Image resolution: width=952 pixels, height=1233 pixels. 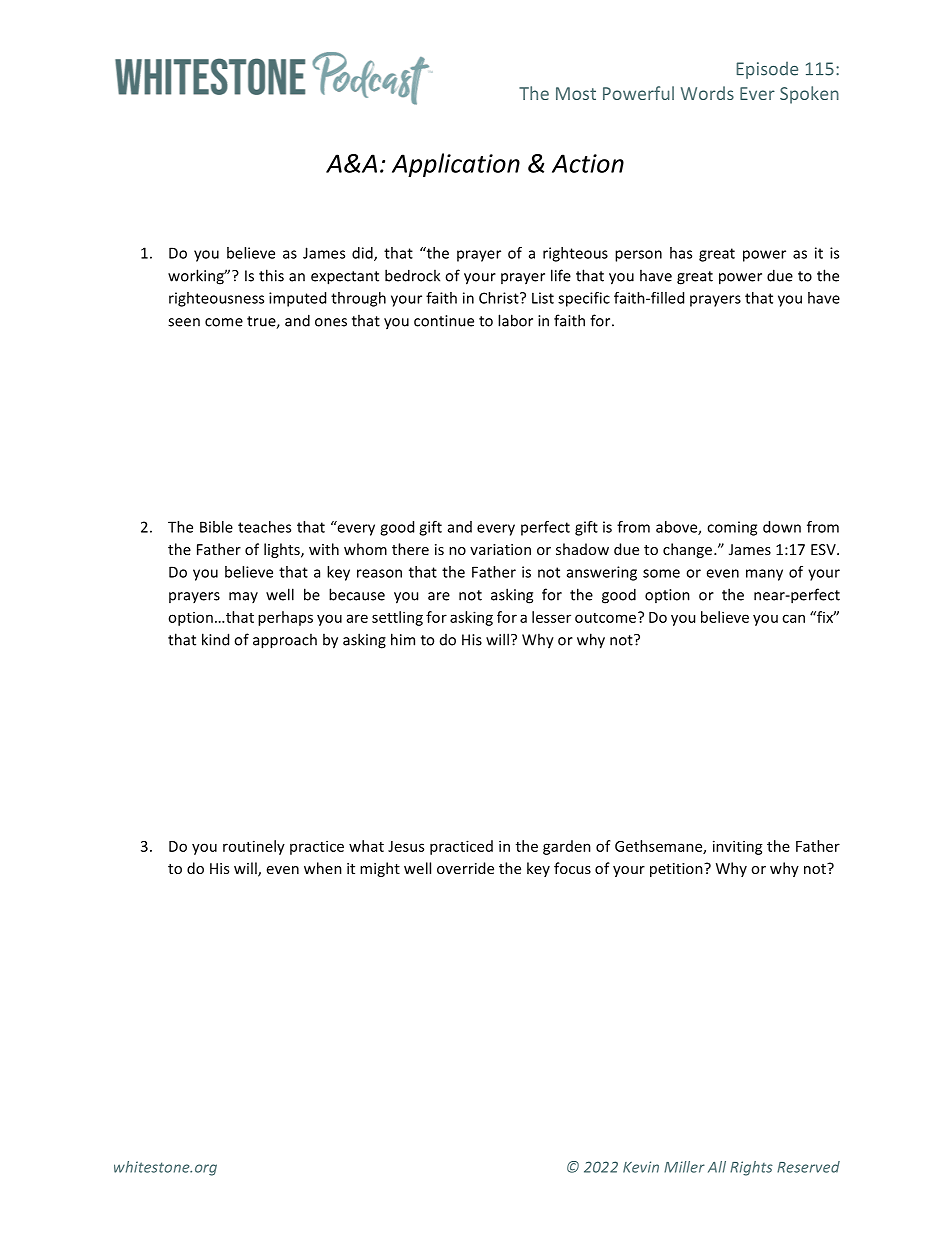 I want to click on this, so click(x=271, y=275).
